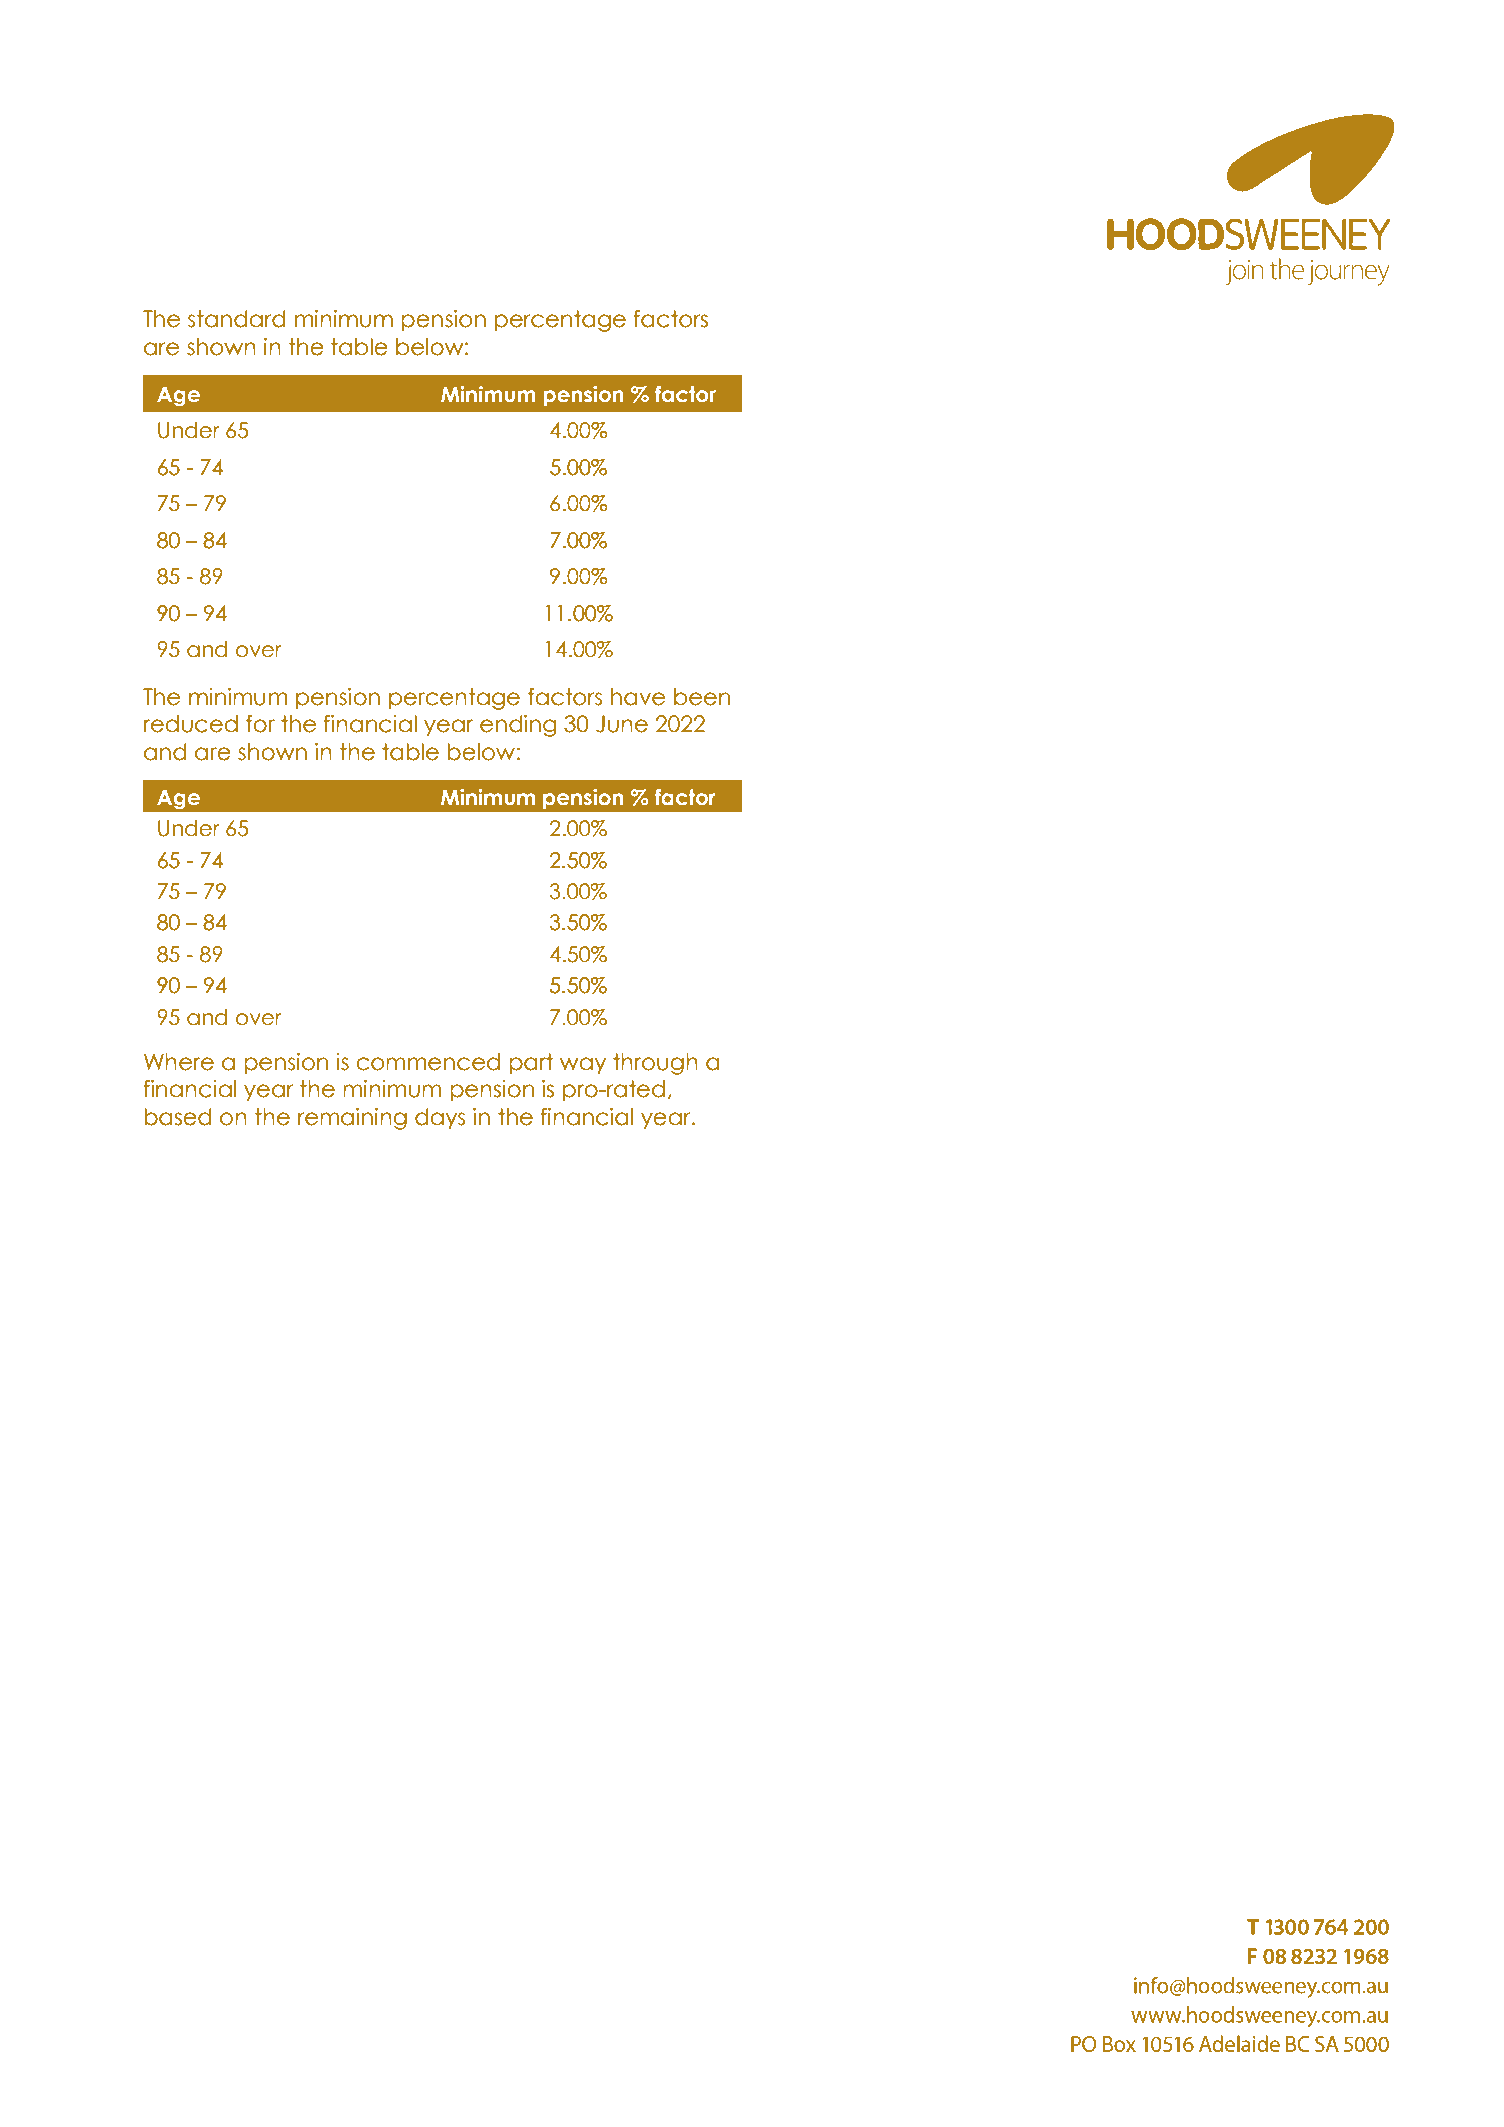  What do you see at coordinates (638, 697) in the screenshot?
I see `have` at bounding box center [638, 697].
